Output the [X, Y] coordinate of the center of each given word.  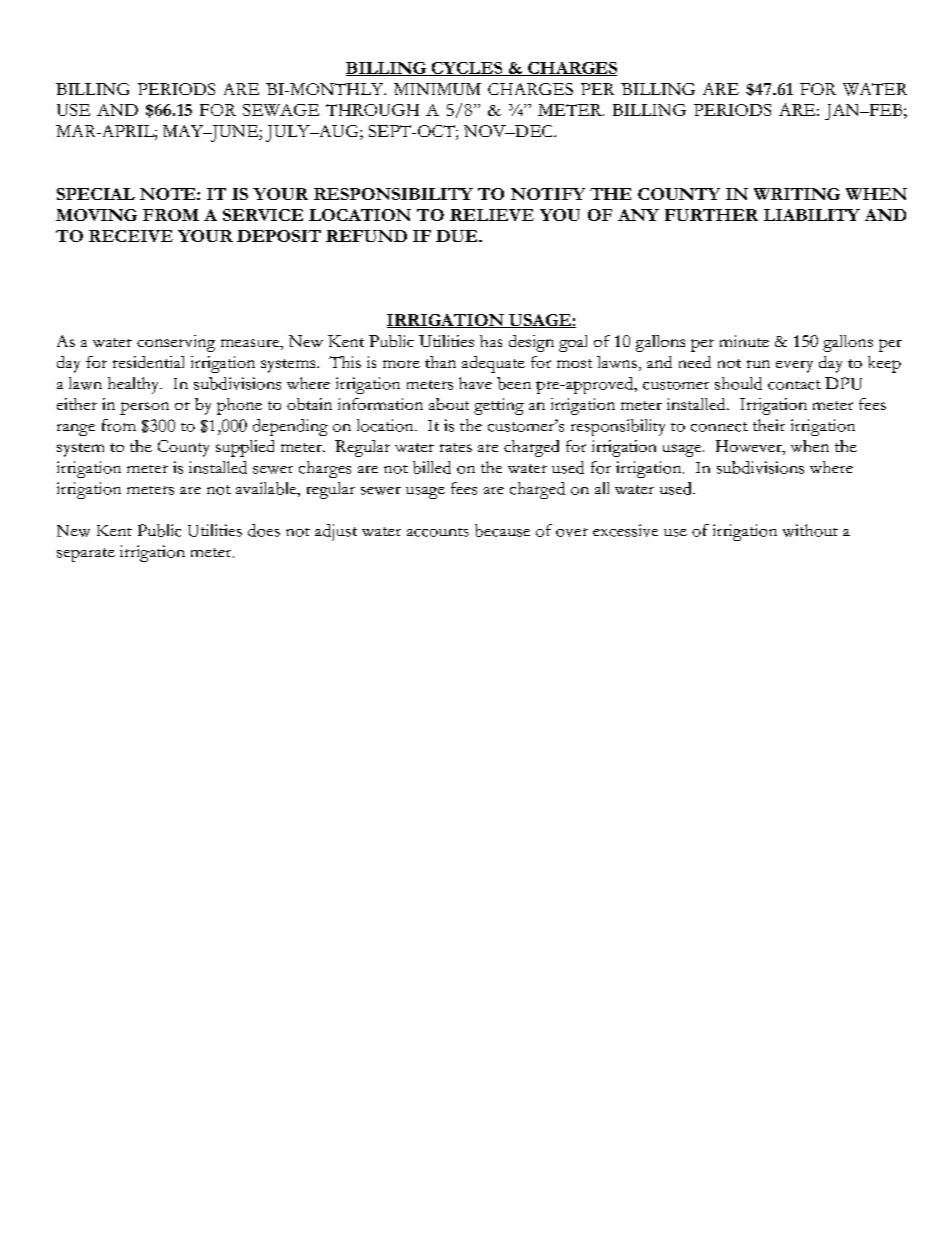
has [491, 341]
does [264, 530]
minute [744, 341]
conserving [176, 343]
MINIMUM [437, 89]
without [810, 530]
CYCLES [467, 69]
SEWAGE [281, 110]
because [502, 530]
